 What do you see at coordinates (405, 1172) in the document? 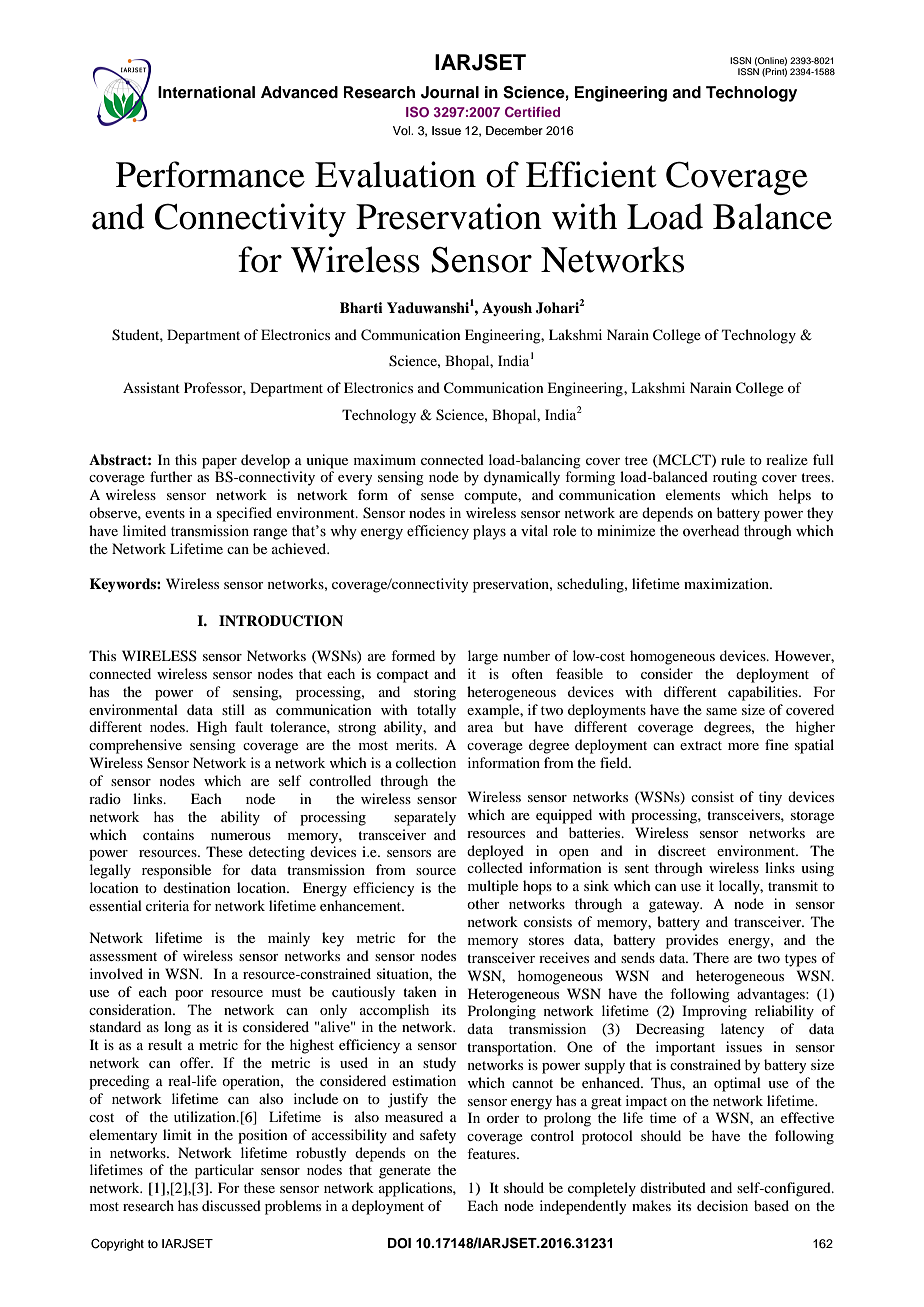
I see `generate` at bounding box center [405, 1172].
